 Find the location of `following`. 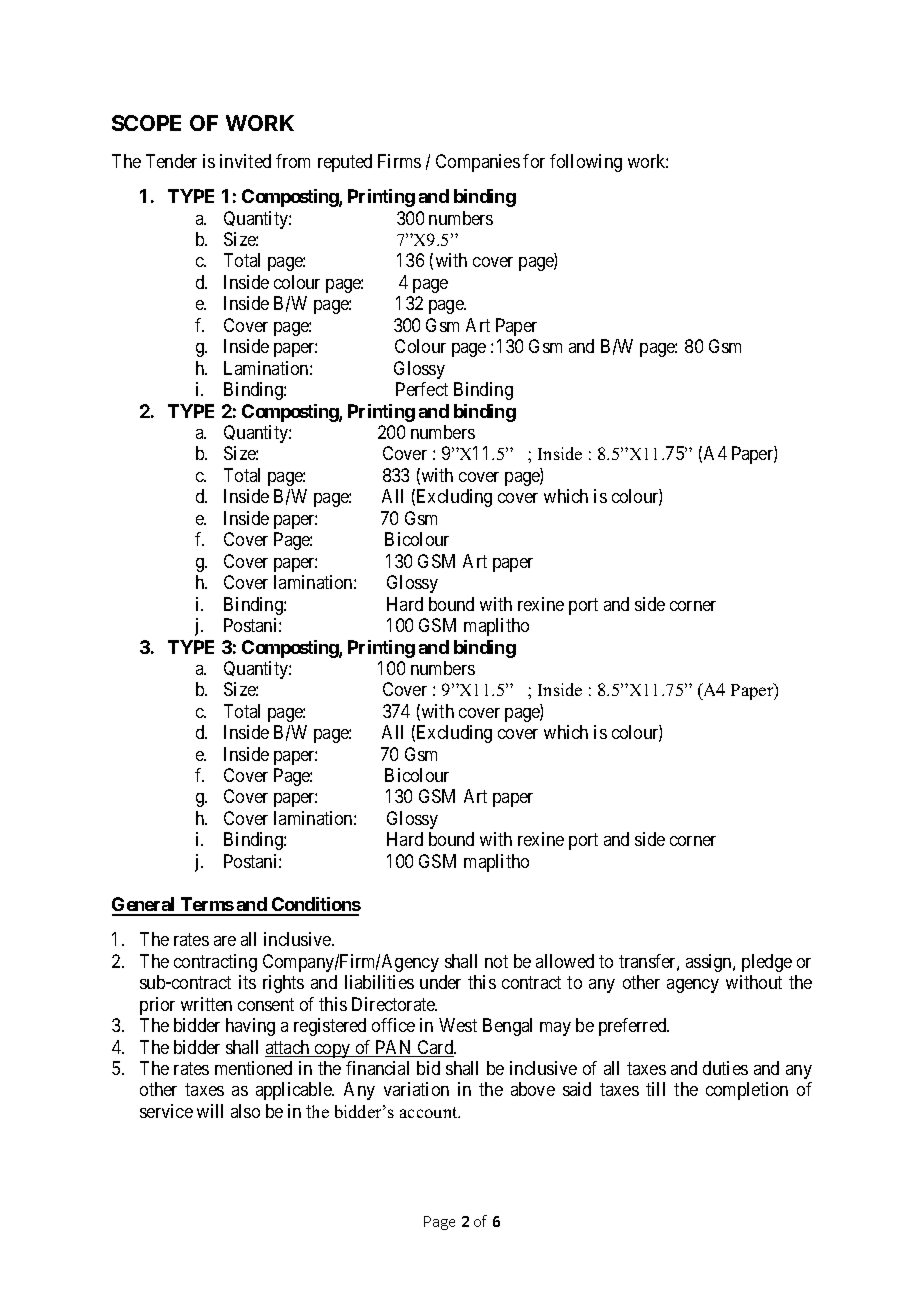

following is located at coordinates (586, 163).
